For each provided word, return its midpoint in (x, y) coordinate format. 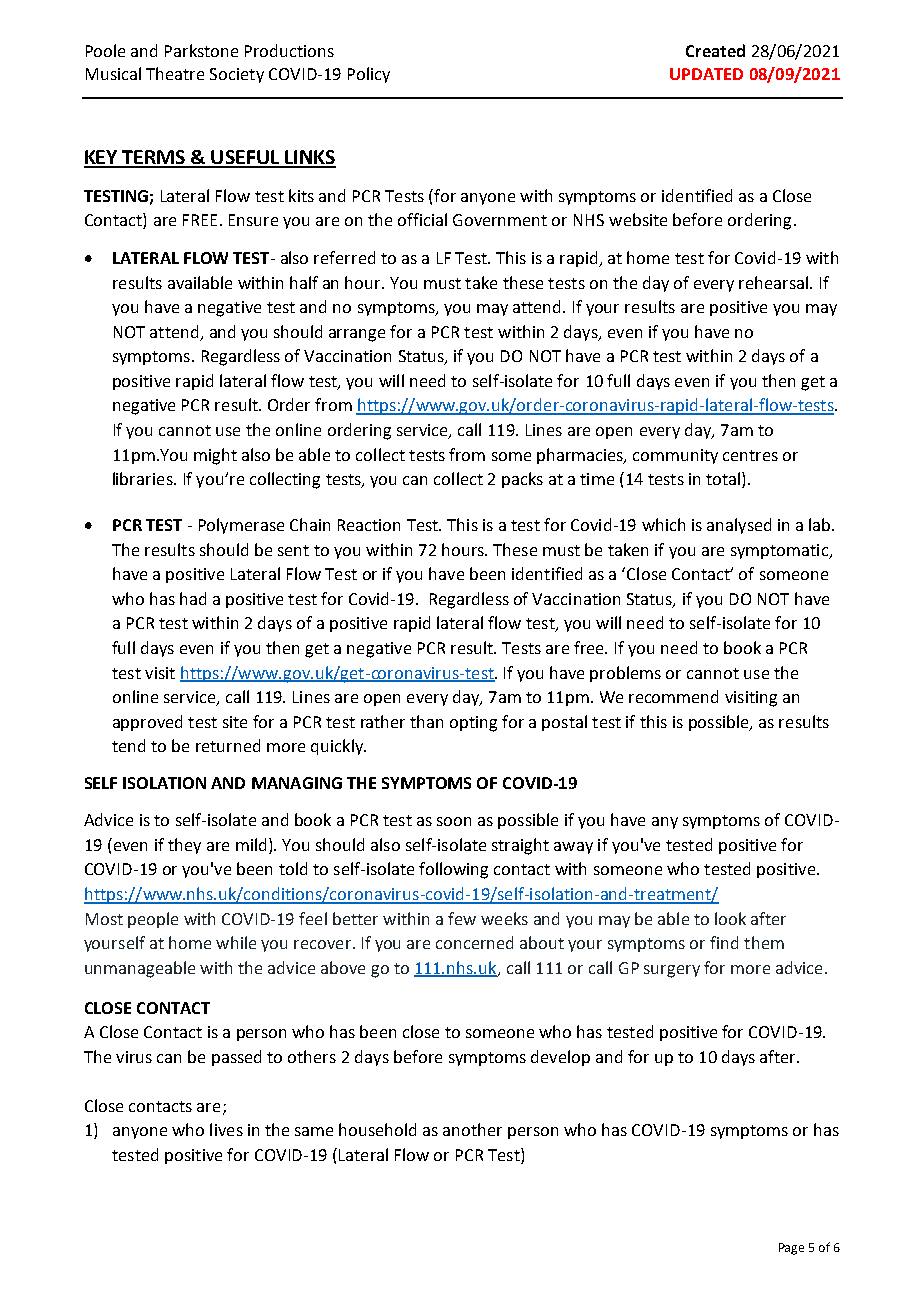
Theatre (175, 73)
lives (226, 1129)
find (724, 942)
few (462, 918)
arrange (357, 335)
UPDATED (706, 74)
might (215, 456)
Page (791, 1249)
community (675, 456)
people (153, 920)
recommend (673, 696)
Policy (369, 75)
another (472, 1129)
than (426, 721)
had (193, 598)
